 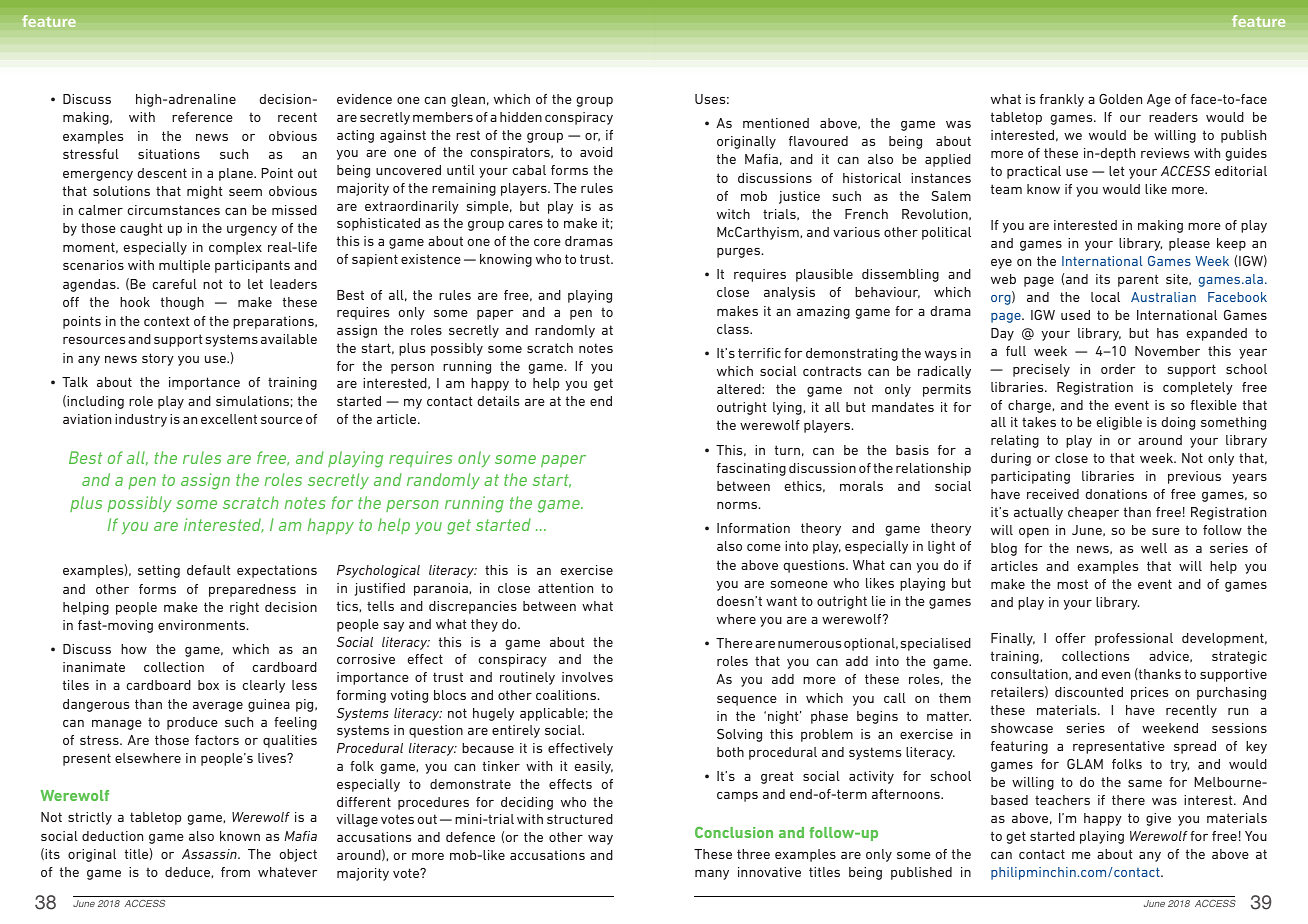 I want to click on most, so click(x=1072, y=584).
